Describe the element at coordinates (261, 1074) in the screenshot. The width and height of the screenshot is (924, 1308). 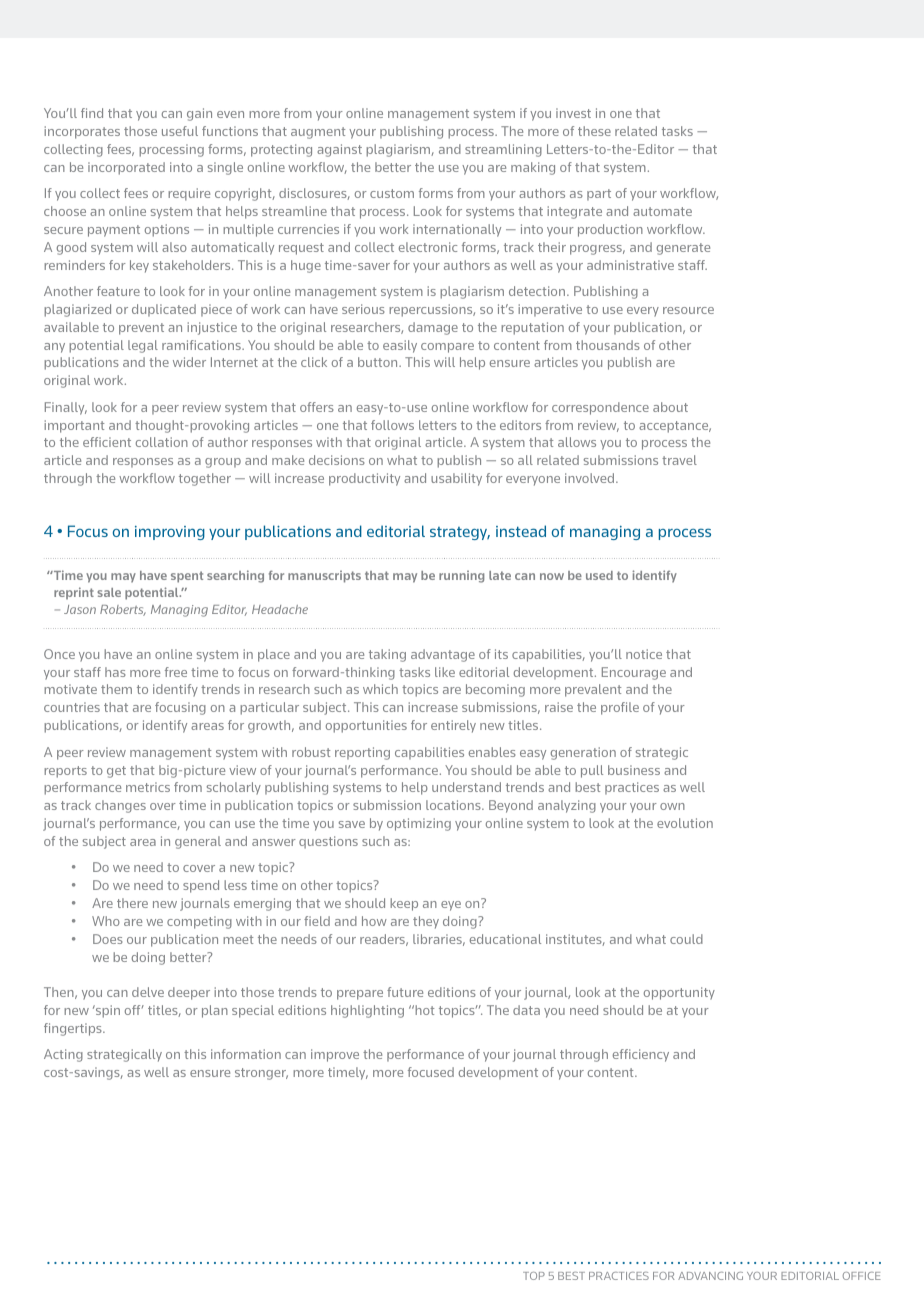
I see `stronger` at that location.
